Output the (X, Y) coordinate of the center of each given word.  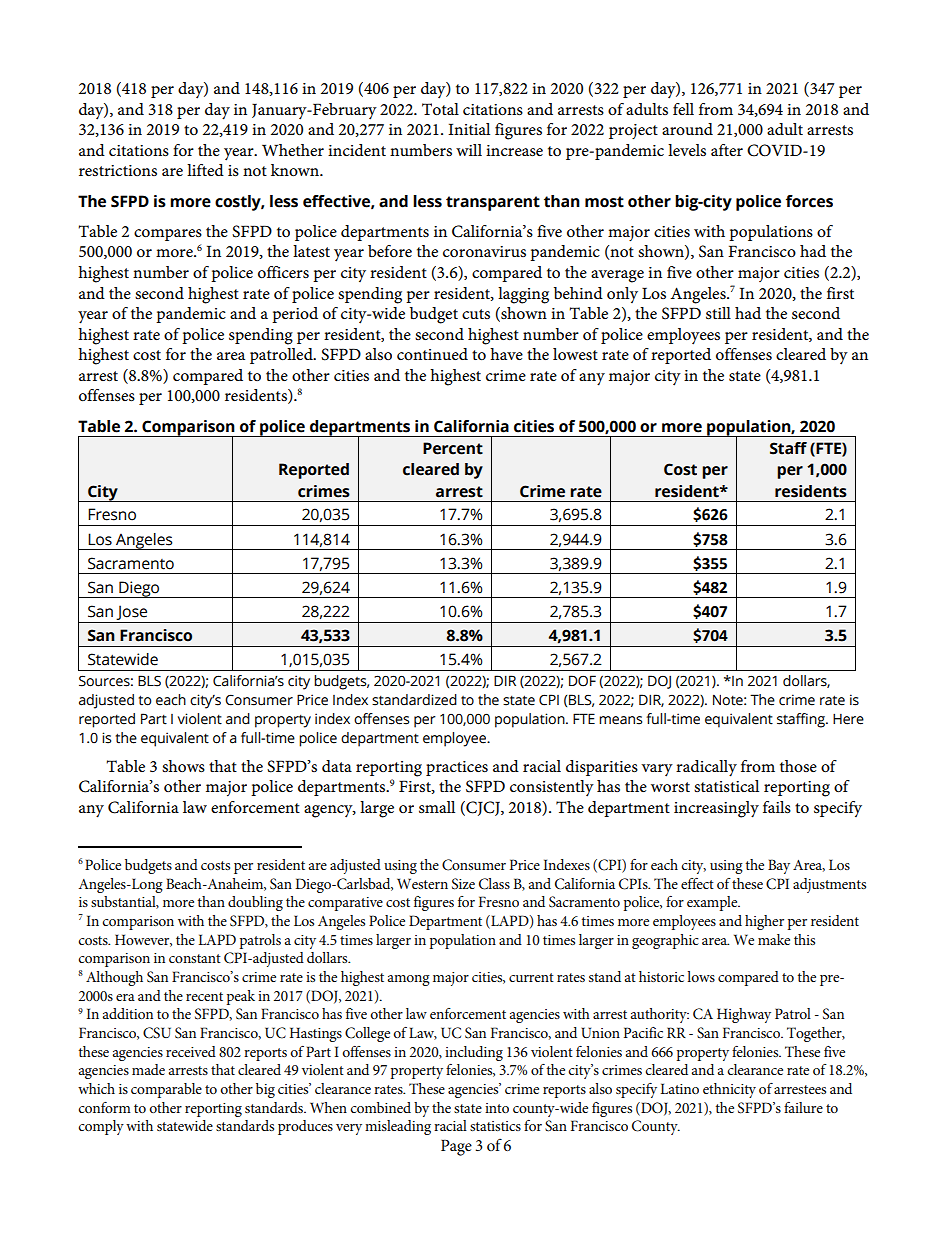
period (295, 315)
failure (803, 1107)
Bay (779, 866)
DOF (582, 681)
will (469, 150)
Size (463, 884)
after (727, 150)
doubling (255, 903)
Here (848, 719)
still (718, 313)
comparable (166, 1090)
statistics (495, 1126)
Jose (132, 614)
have (506, 354)
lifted (205, 170)
